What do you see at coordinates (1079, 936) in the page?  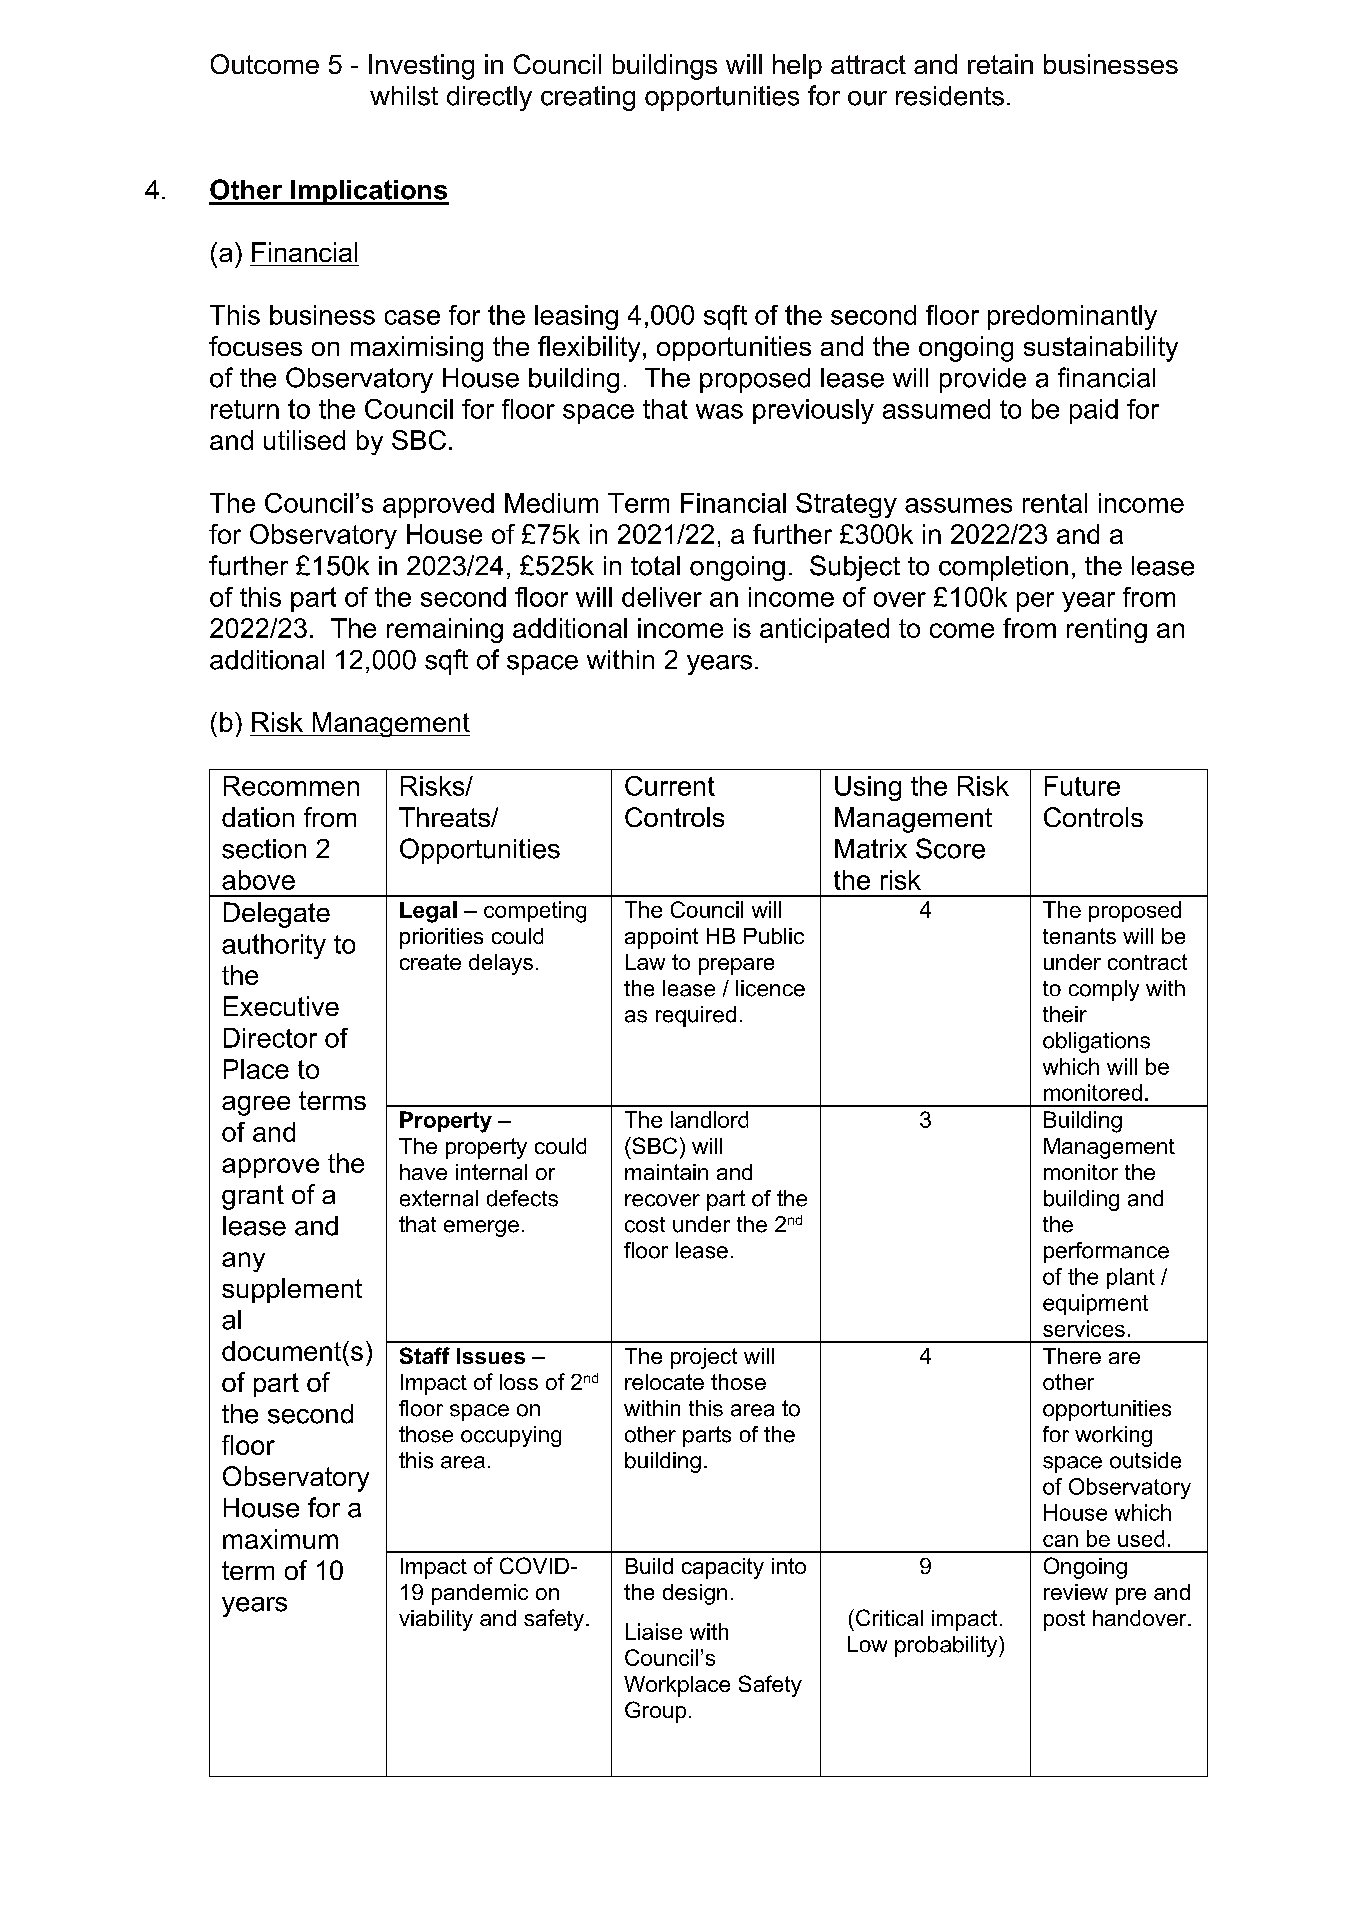 I see `tenants` at bounding box center [1079, 936].
